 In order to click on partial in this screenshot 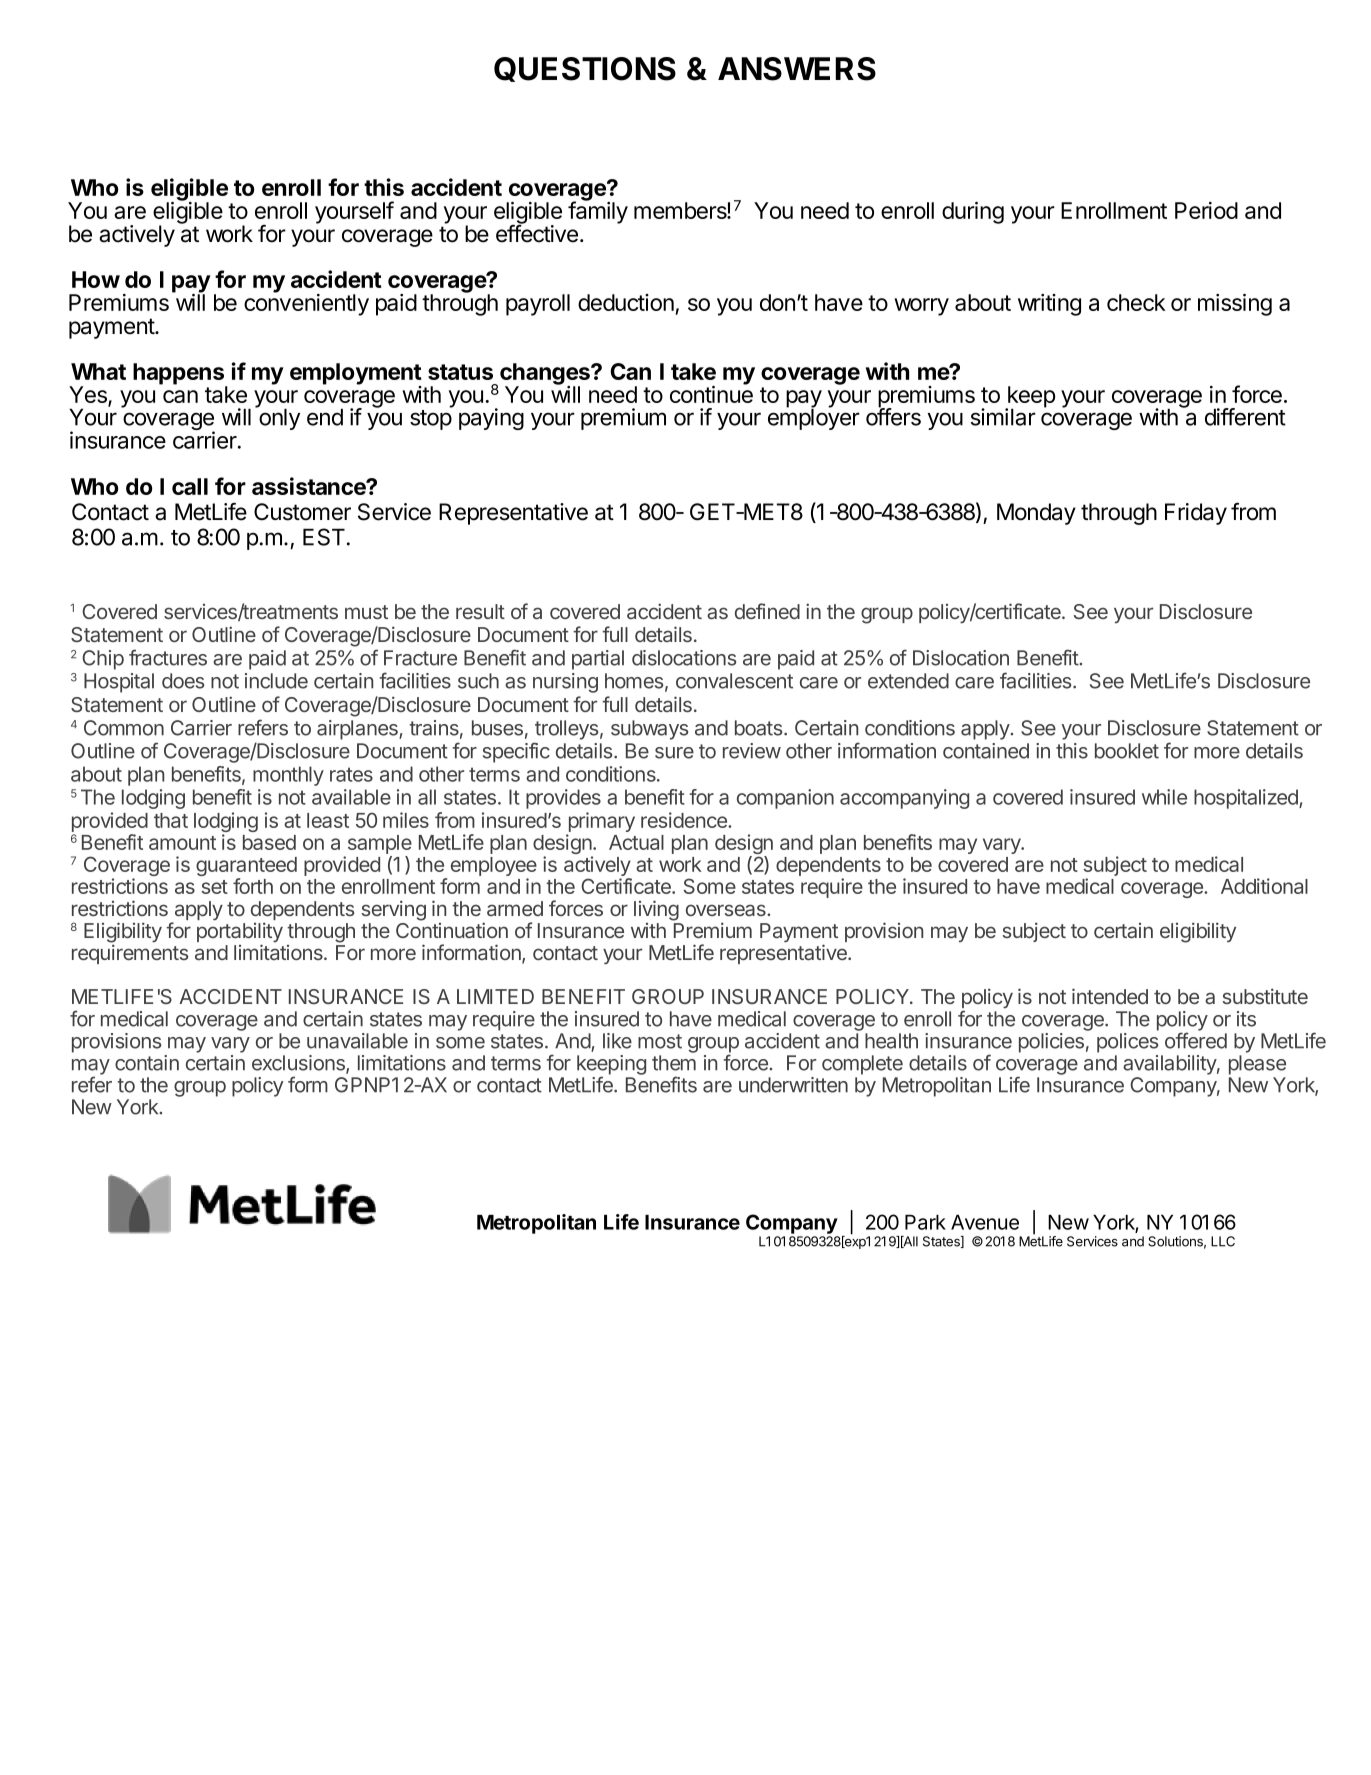, I will do `click(598, 660)`.
